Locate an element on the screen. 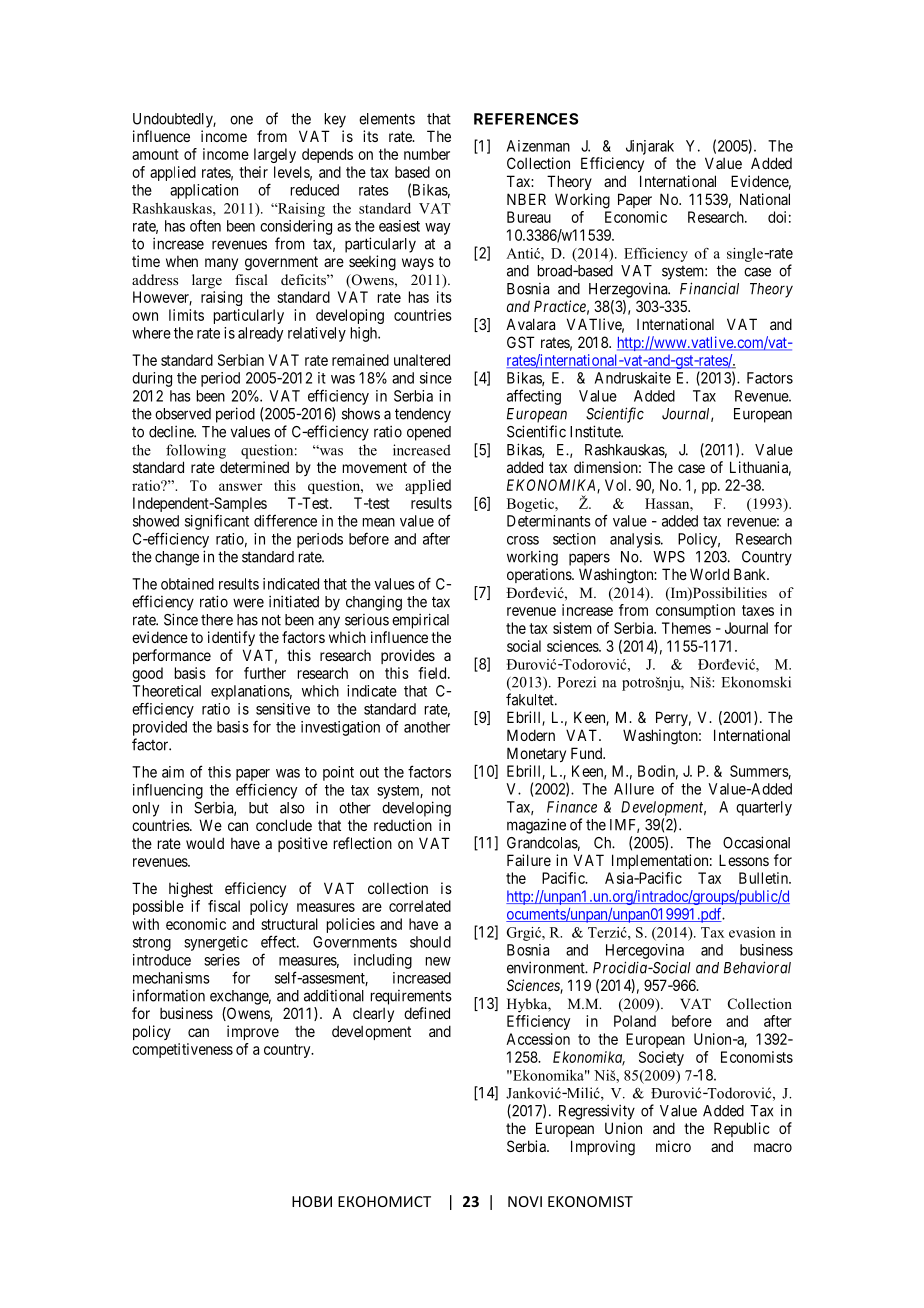  field is located at coordinates (433, 673).
